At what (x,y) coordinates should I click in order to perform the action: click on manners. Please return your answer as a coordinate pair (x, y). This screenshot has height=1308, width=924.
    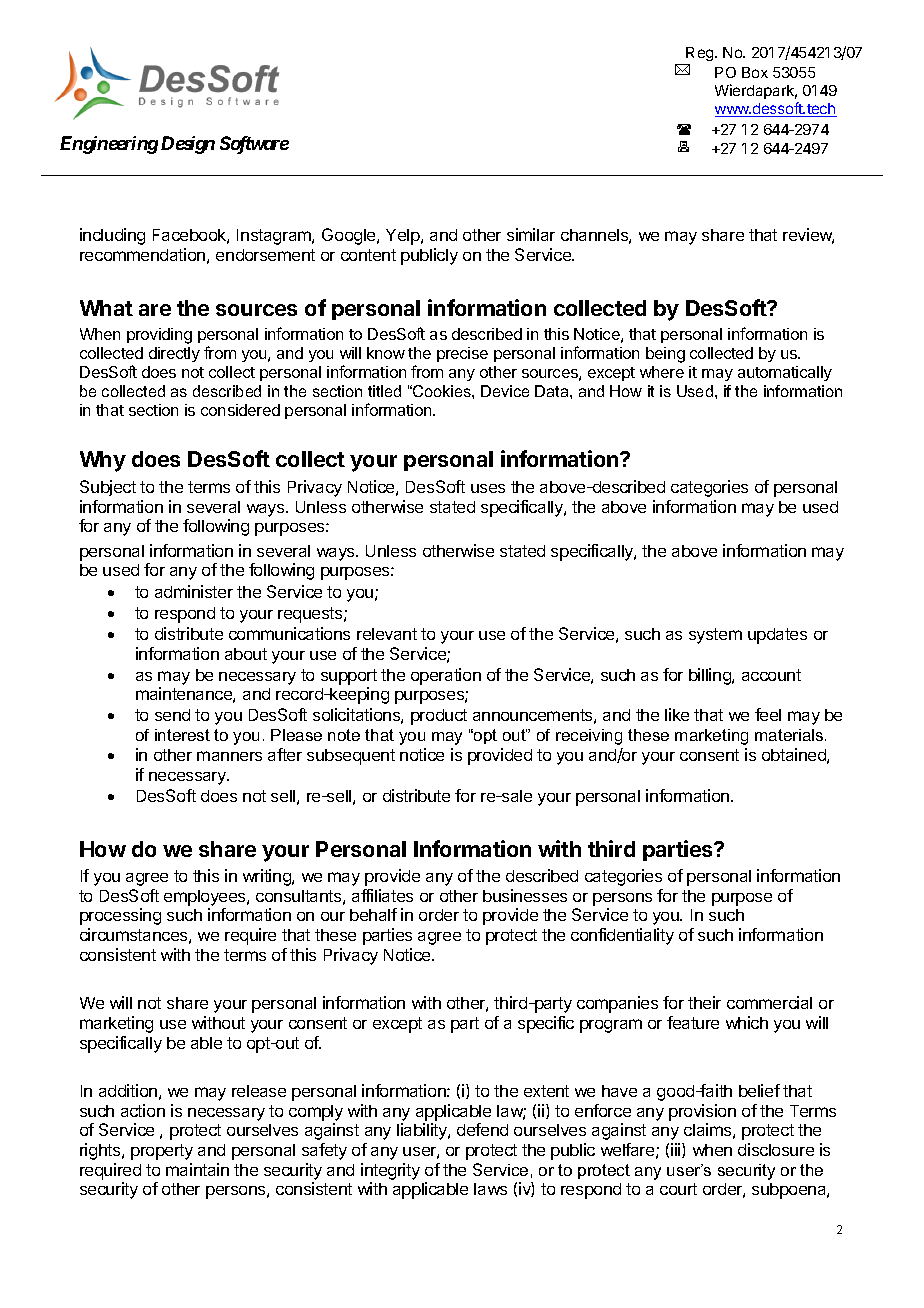
    Looking at the image, I should click on (229, 756).
